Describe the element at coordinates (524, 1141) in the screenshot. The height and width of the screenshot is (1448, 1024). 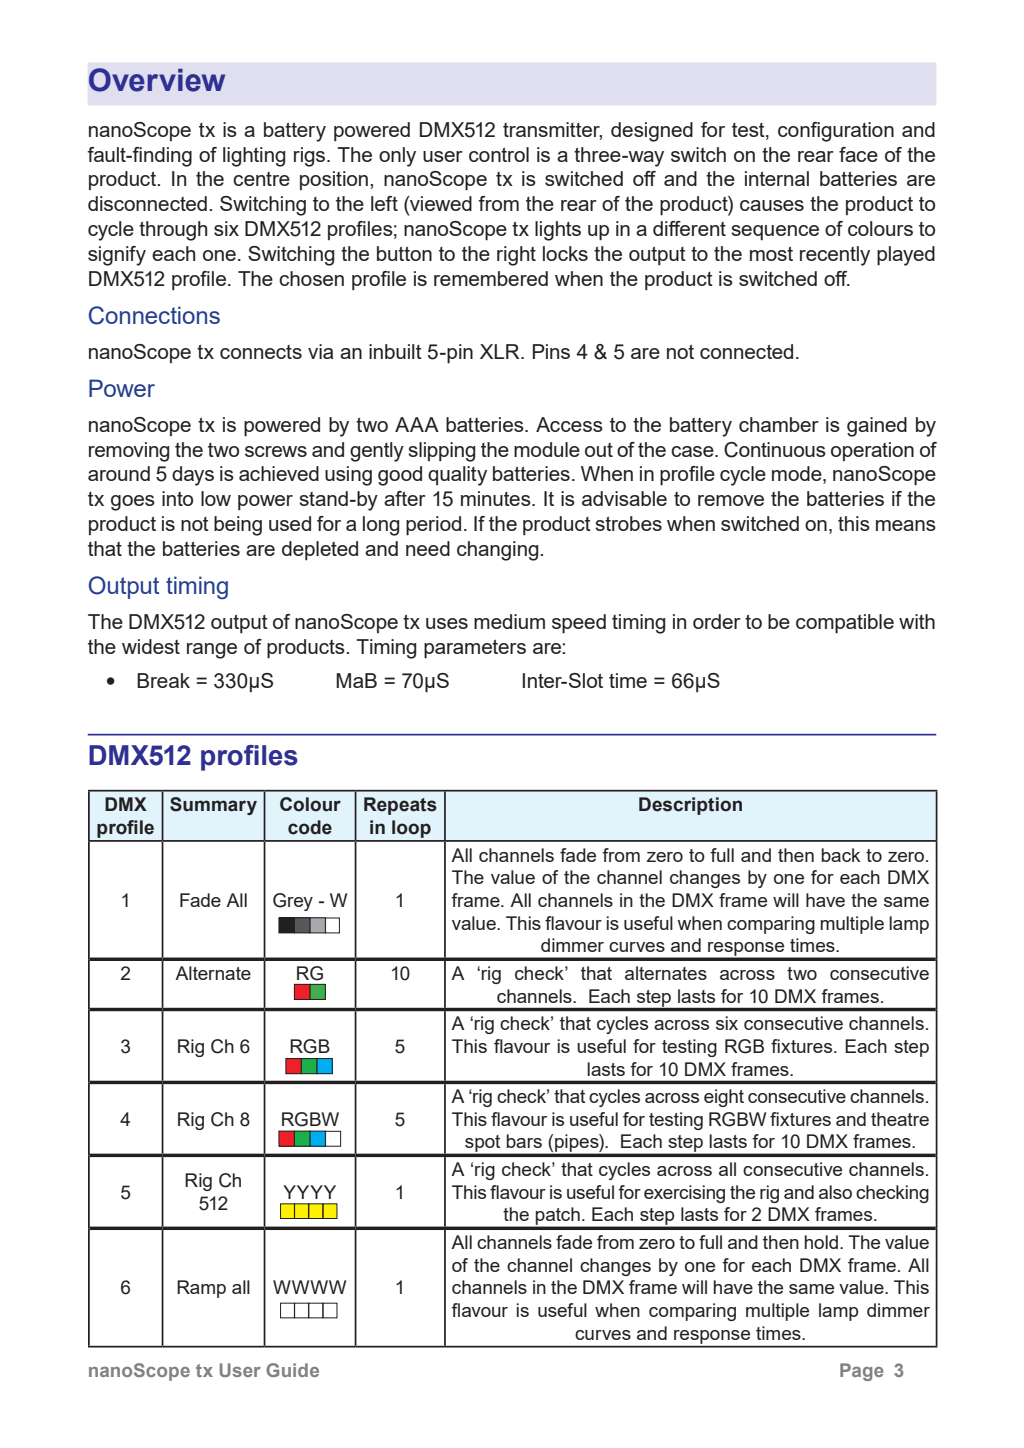
I see `bars` at that location.
